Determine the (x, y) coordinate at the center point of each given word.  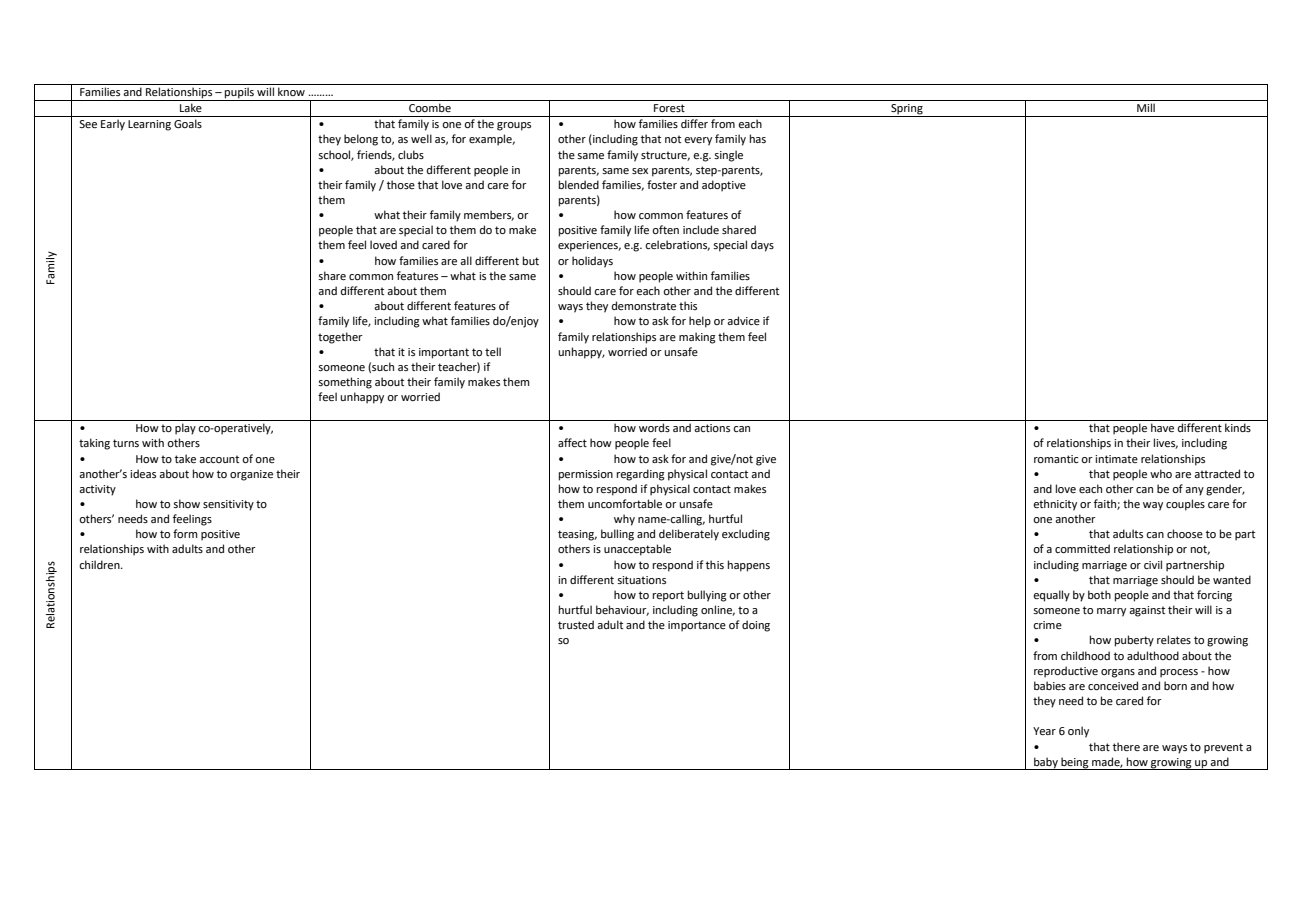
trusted (576, 624)
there (1126, 746)
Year (1044, 731)
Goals (188, 123)
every (698, 141)
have (1162, 427)
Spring (907, 110)
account (219, 459)
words (654, 427)
